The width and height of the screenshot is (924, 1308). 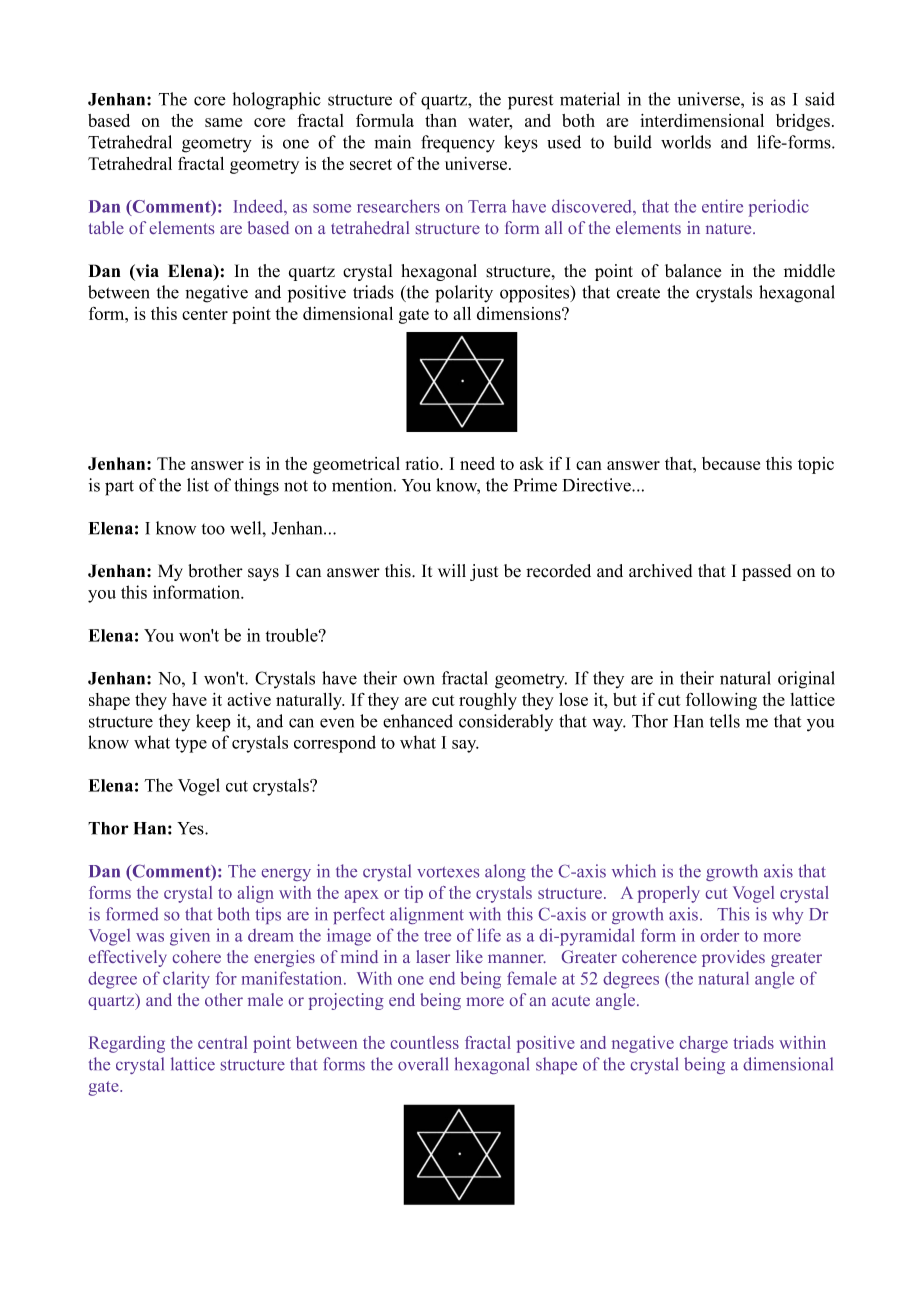 I want to click on countless, so click(x=425, y=1042).
